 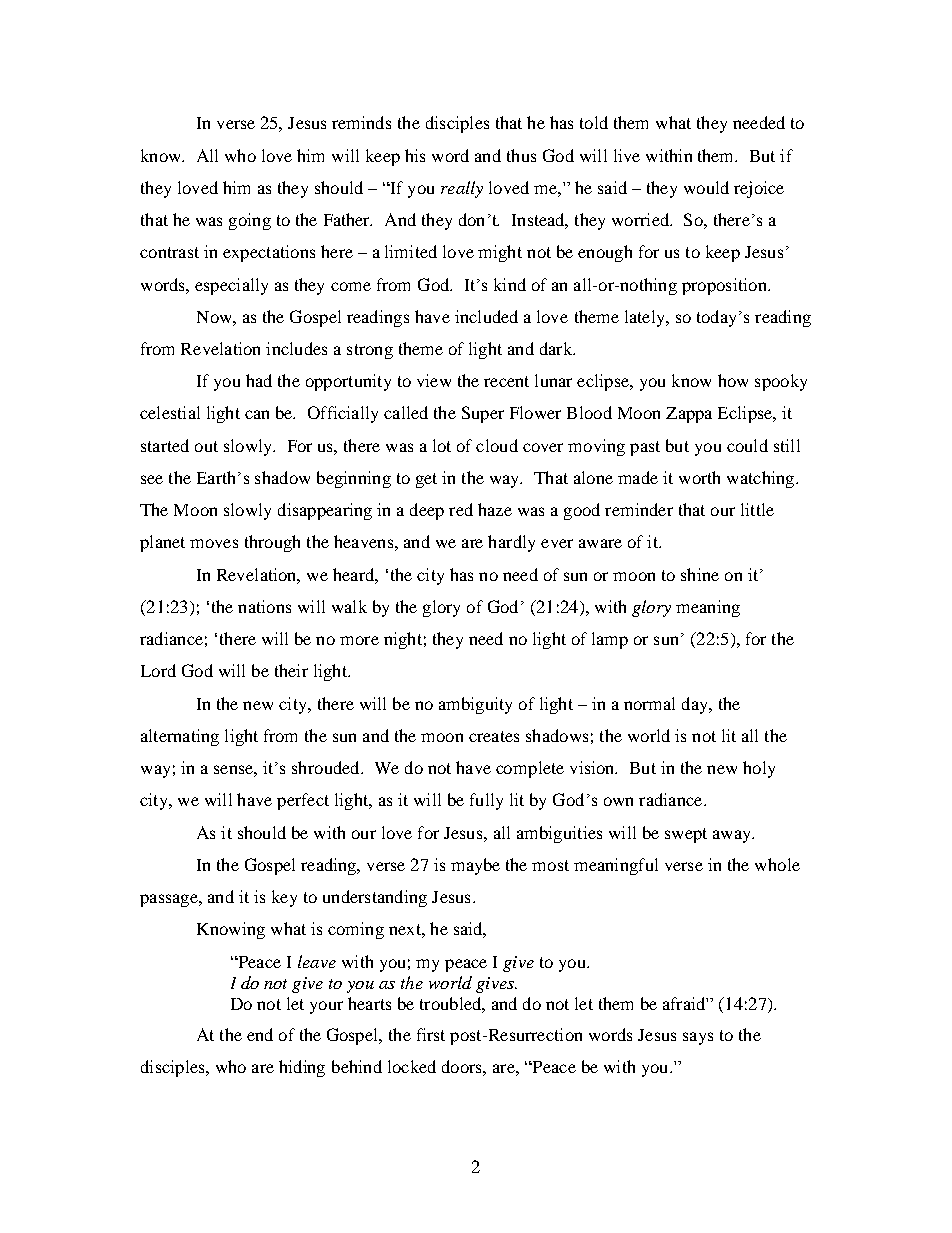 I want to click on hardly, so click(x=511, y=543).
